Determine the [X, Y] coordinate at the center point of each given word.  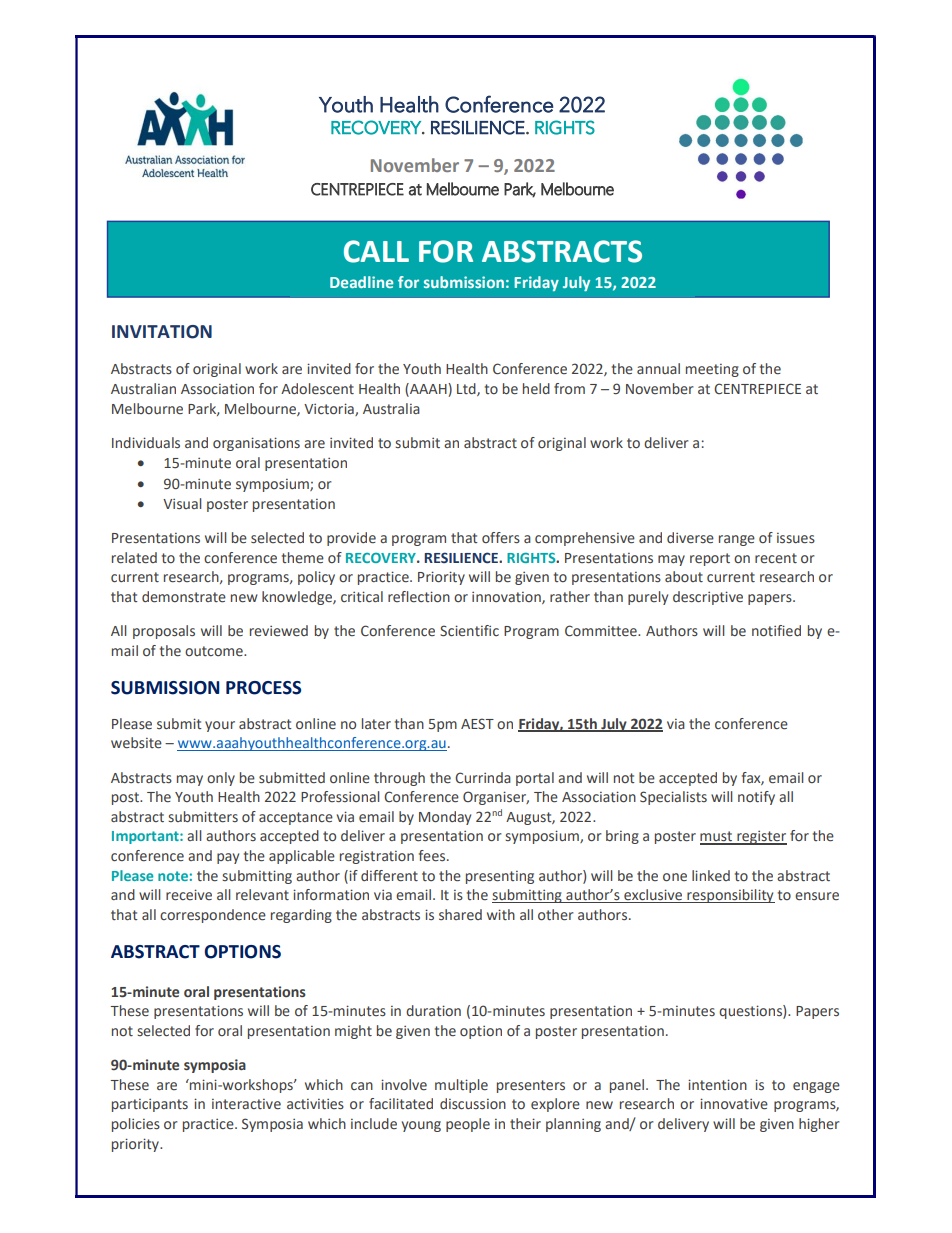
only [221, 779]
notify [756, 798]
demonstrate [184, 597]
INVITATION [162, 332]
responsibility [730, 896]
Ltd [467, 389]
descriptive [708, 598]
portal [535, 779]
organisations [256, 444]
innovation [507, 598]
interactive [246, 1104]
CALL [376, 251]
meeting [712, 370]
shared [460, 915]
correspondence [213, 916]
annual [658, 368]
